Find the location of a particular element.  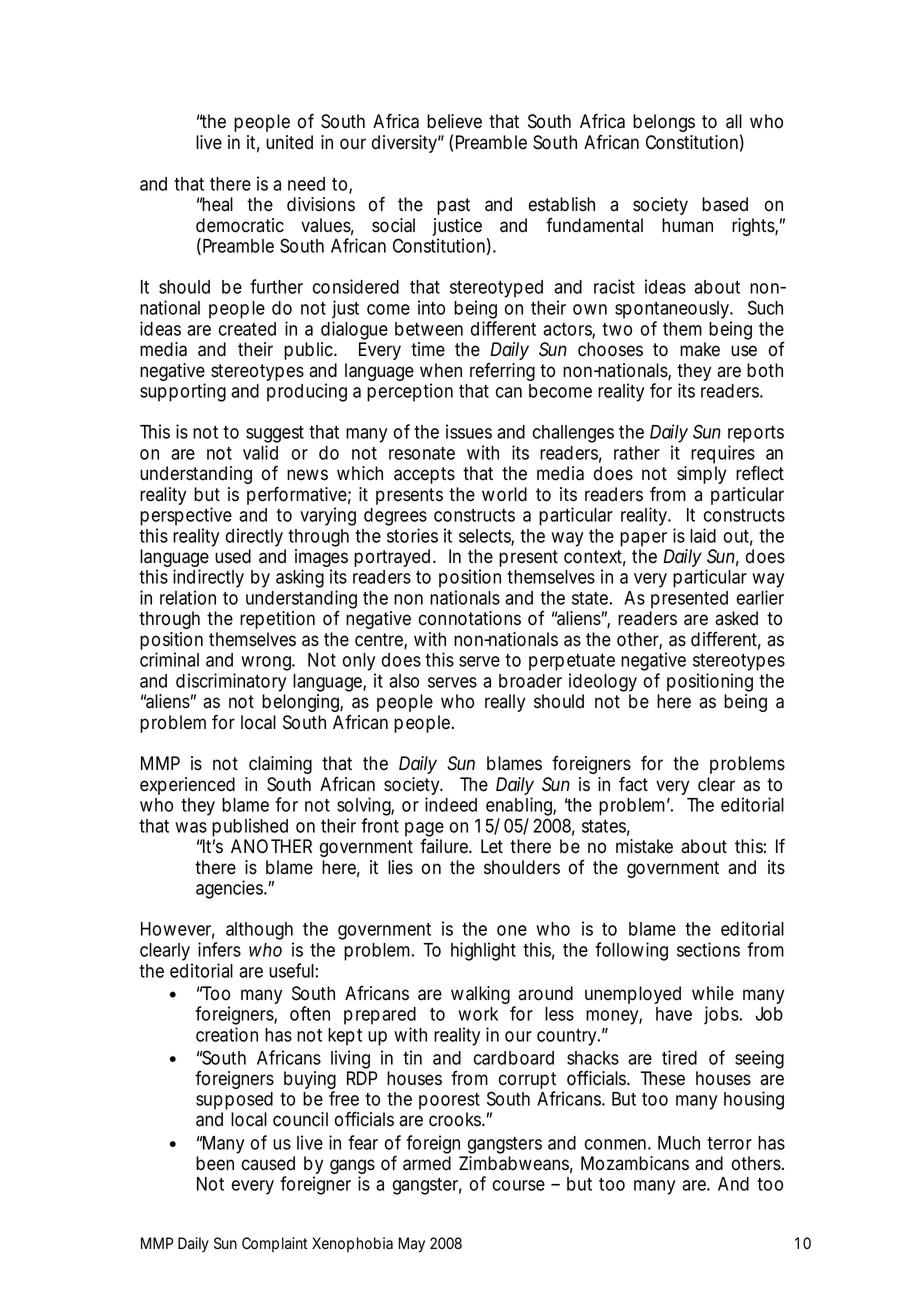

belongs is located at coordinates (664, 123).
